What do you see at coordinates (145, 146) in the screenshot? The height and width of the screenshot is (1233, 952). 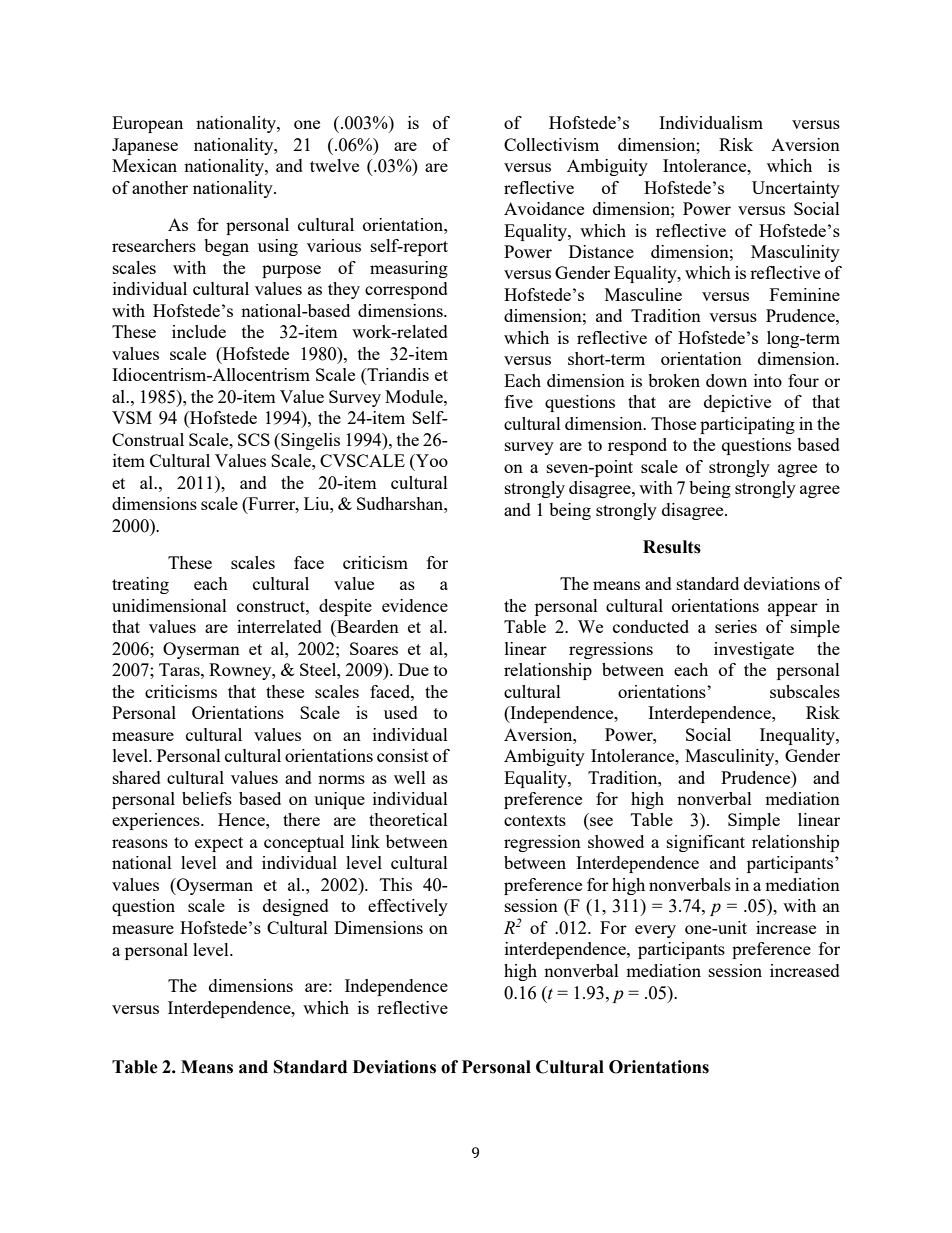 I see `Japanese` at bounding box center [145, 146].
